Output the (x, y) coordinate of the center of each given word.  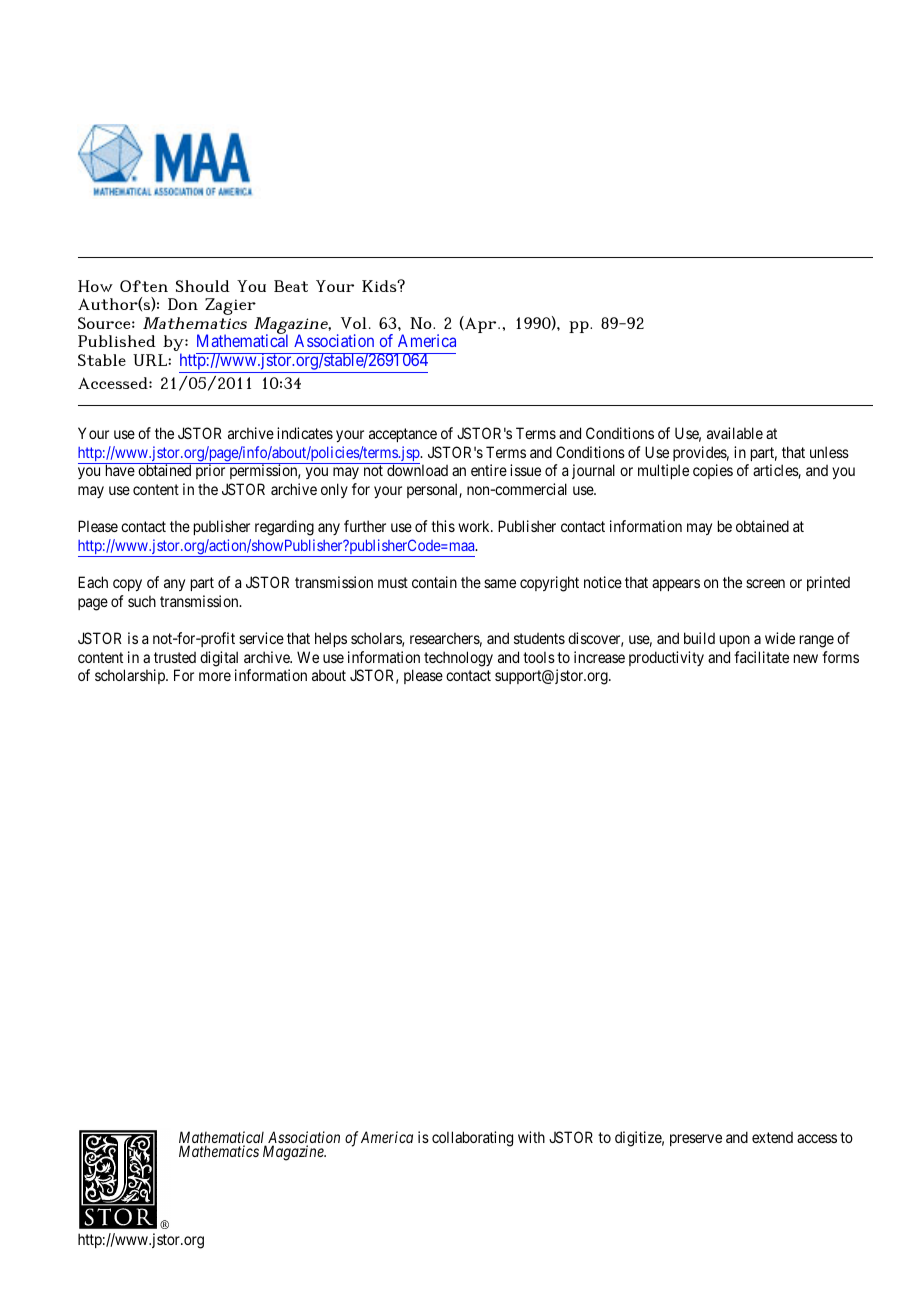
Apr (481, 324)
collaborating (472, 1139)
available (735, 433)
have (120, 470)
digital (219, 659)
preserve (696, 1140)
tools (539, 657)
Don (183, 304)
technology (458, 659)
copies (713, 471)
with (531, 1137)
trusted (175, 657)
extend (772, 1137)
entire (489, 470)
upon (735, 641)
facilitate (761, 657)
